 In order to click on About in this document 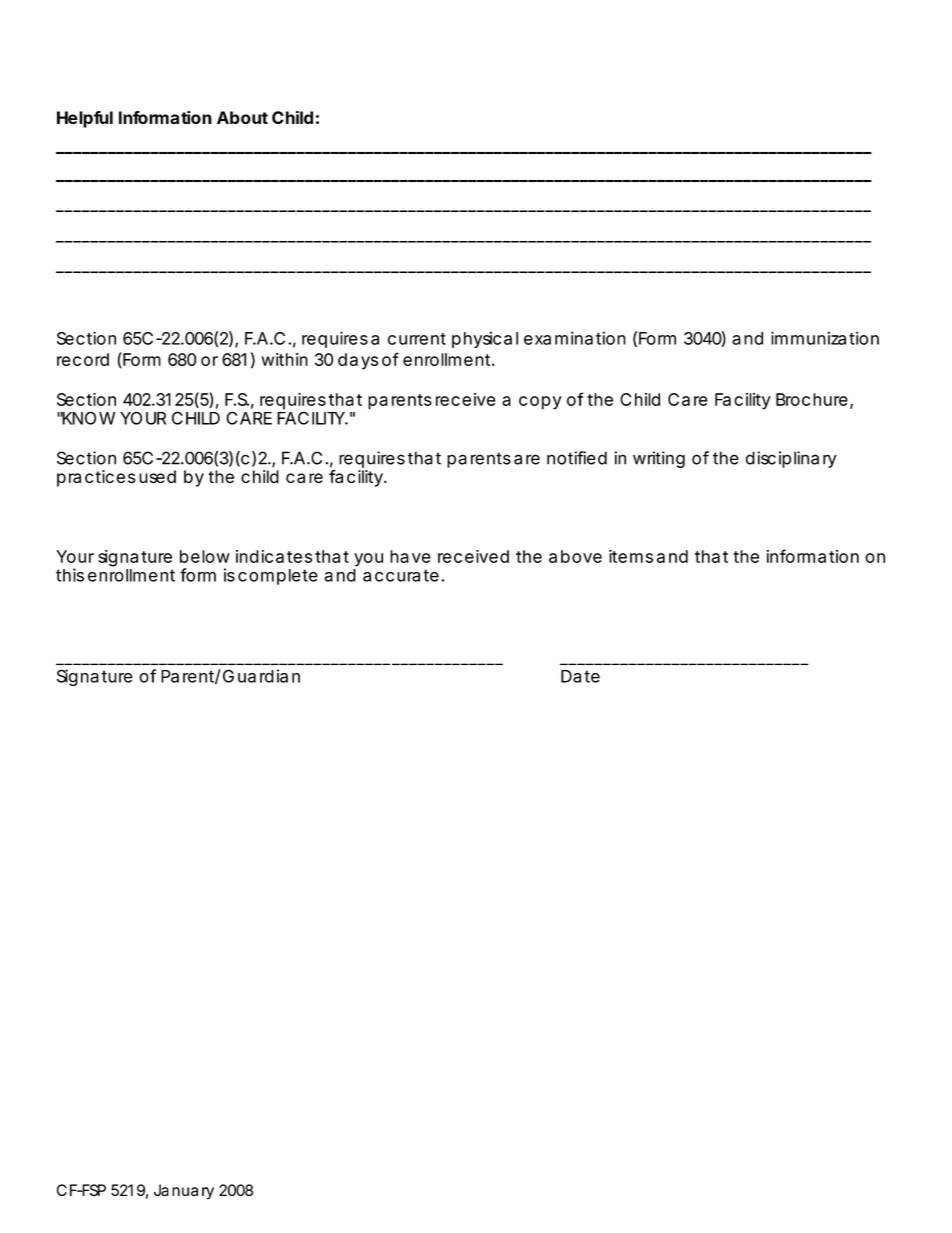, I will do `click(242, 117)`.
